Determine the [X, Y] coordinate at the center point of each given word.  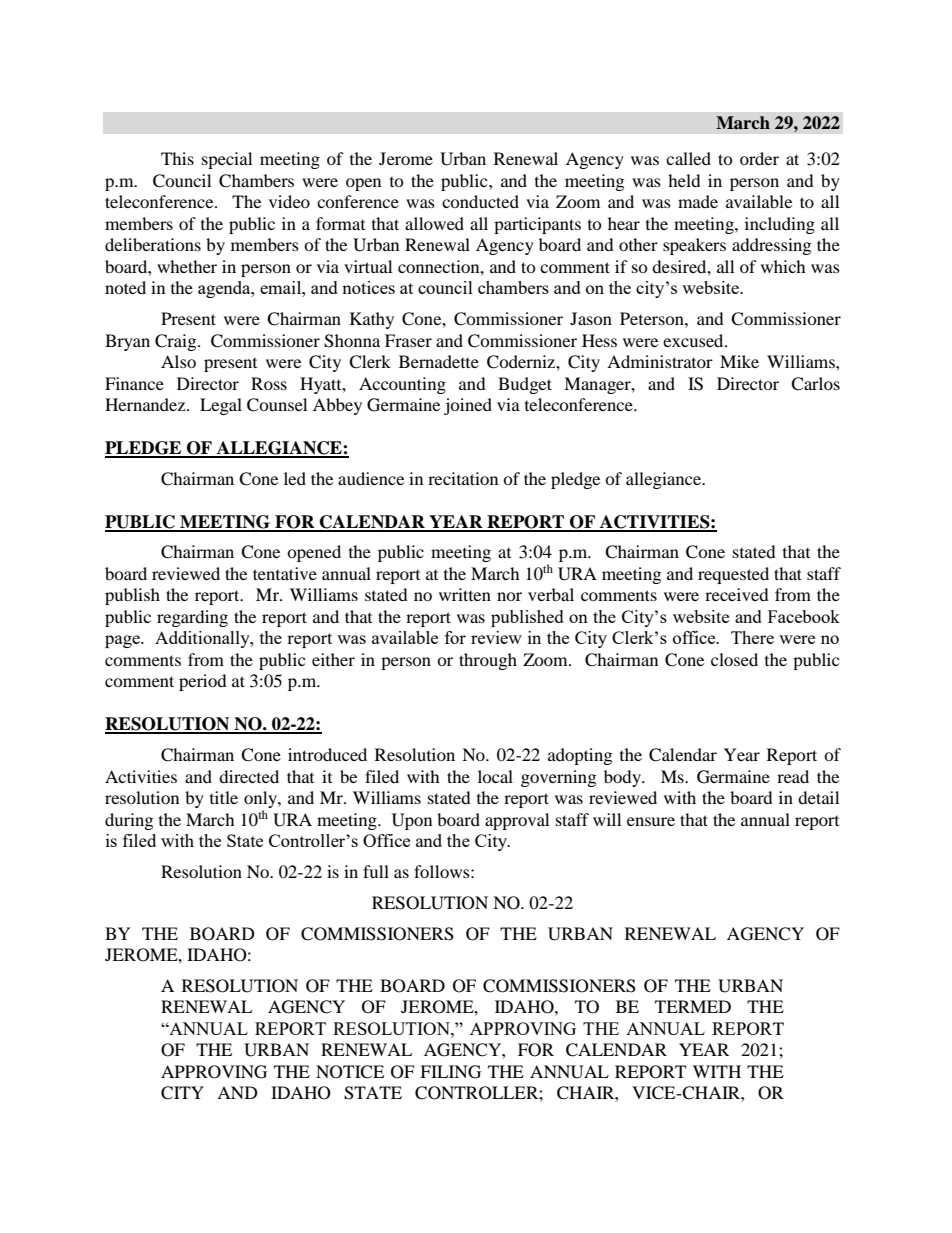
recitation [463, 478]
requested [733, 575]
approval [517, 821]
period [203, 682]
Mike [739, 361]
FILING [450, 1072]
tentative [285, 573]
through [488, 661]
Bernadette [439, 361]
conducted [480, 201]
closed [734, 659]
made [698, 201]
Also [178, 361]
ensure [651, 821]
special [227, 160]
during [129, 821]
